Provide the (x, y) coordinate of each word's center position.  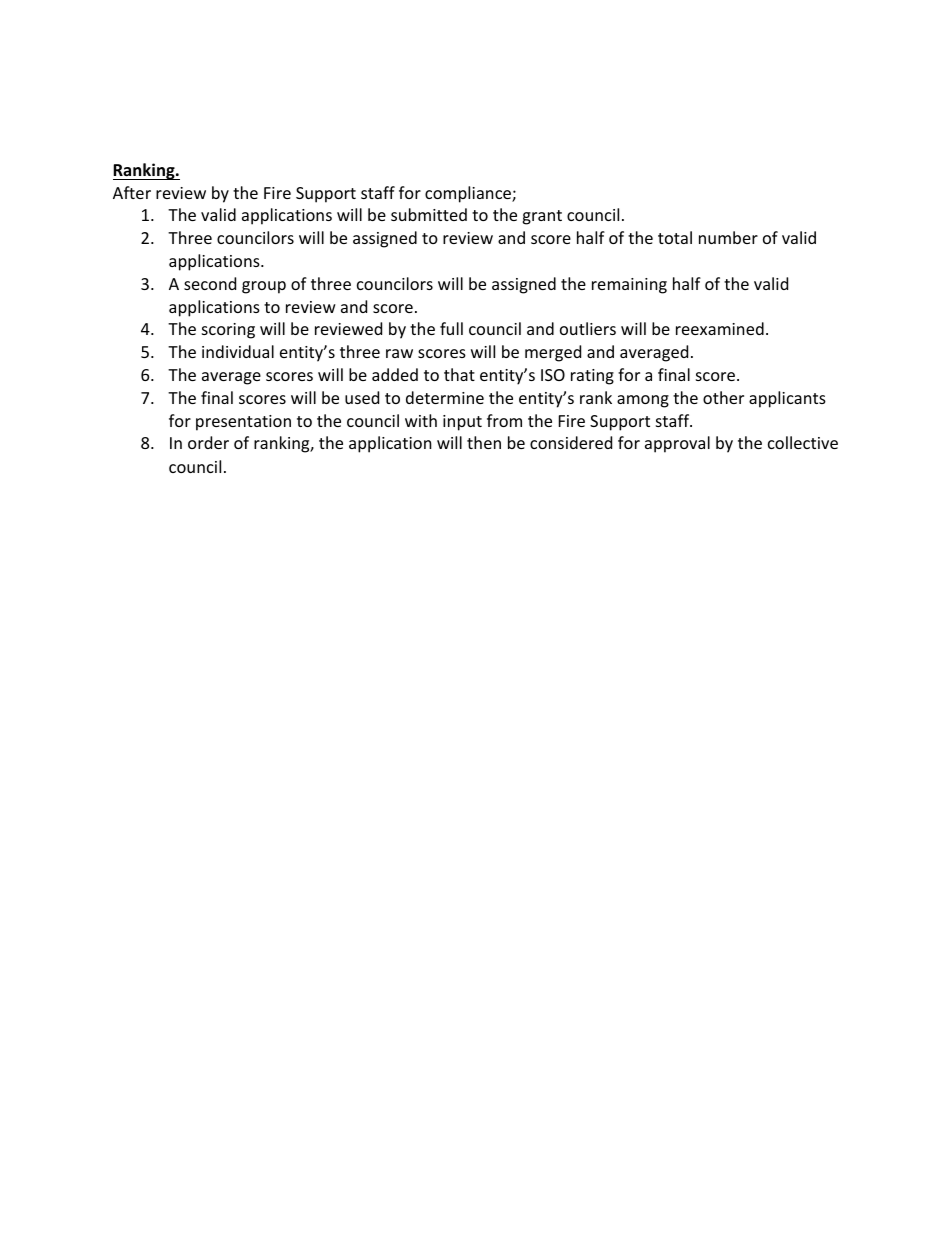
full (451, 328)
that (459, 374)
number (728, 237)
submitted (429, 214)
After (132, 192)
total (675, 237)
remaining (629, 286)
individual (238, 351)
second (210, 283)
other (723, 397)
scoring (228, 331)
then (484, 442)
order (208, 442)
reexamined (720, 328)
